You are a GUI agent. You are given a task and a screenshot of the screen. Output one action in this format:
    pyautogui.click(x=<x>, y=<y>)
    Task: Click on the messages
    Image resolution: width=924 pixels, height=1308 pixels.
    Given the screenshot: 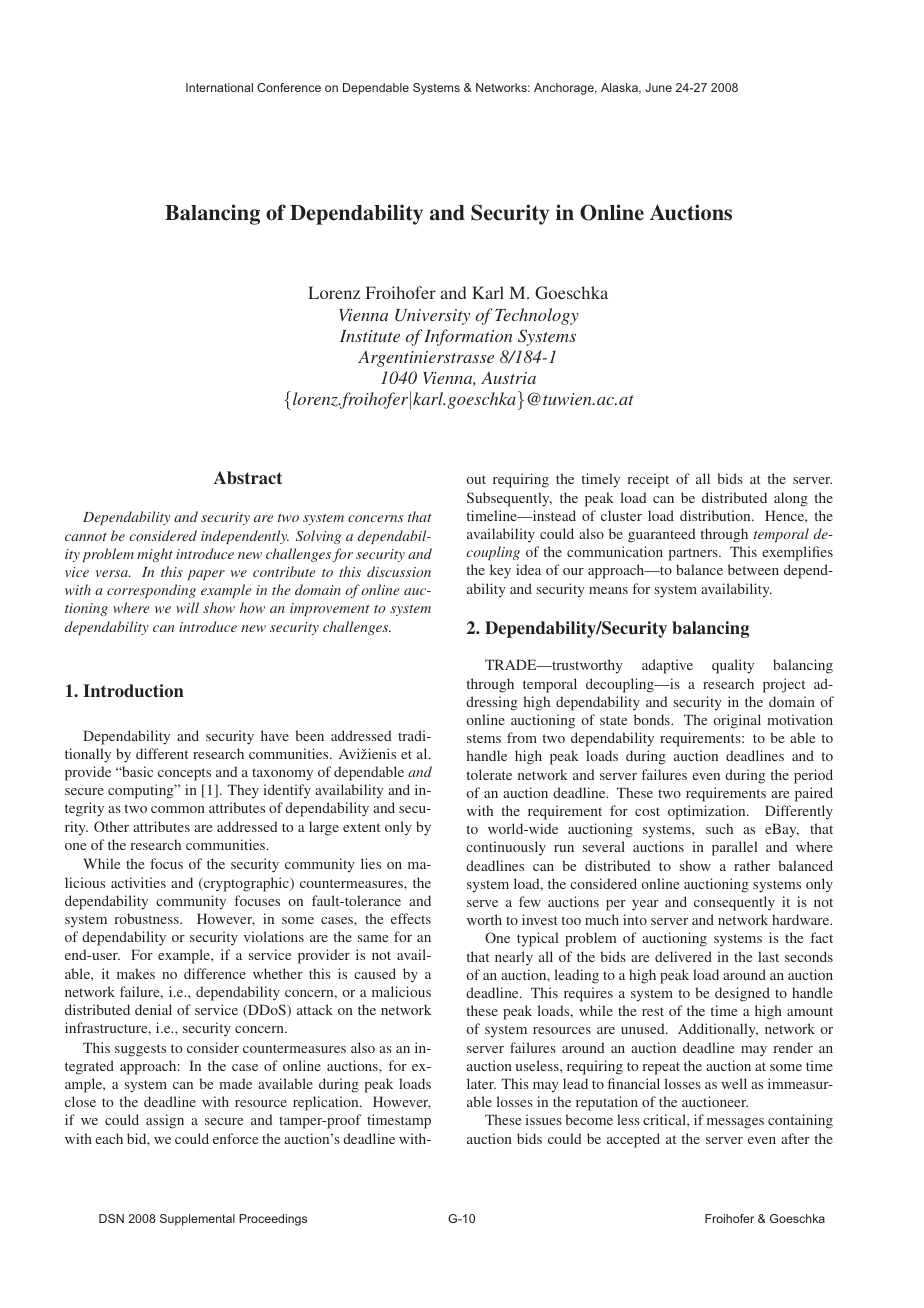 What is the action you would take?
    pyautogui.click(x=735, y=1123)
